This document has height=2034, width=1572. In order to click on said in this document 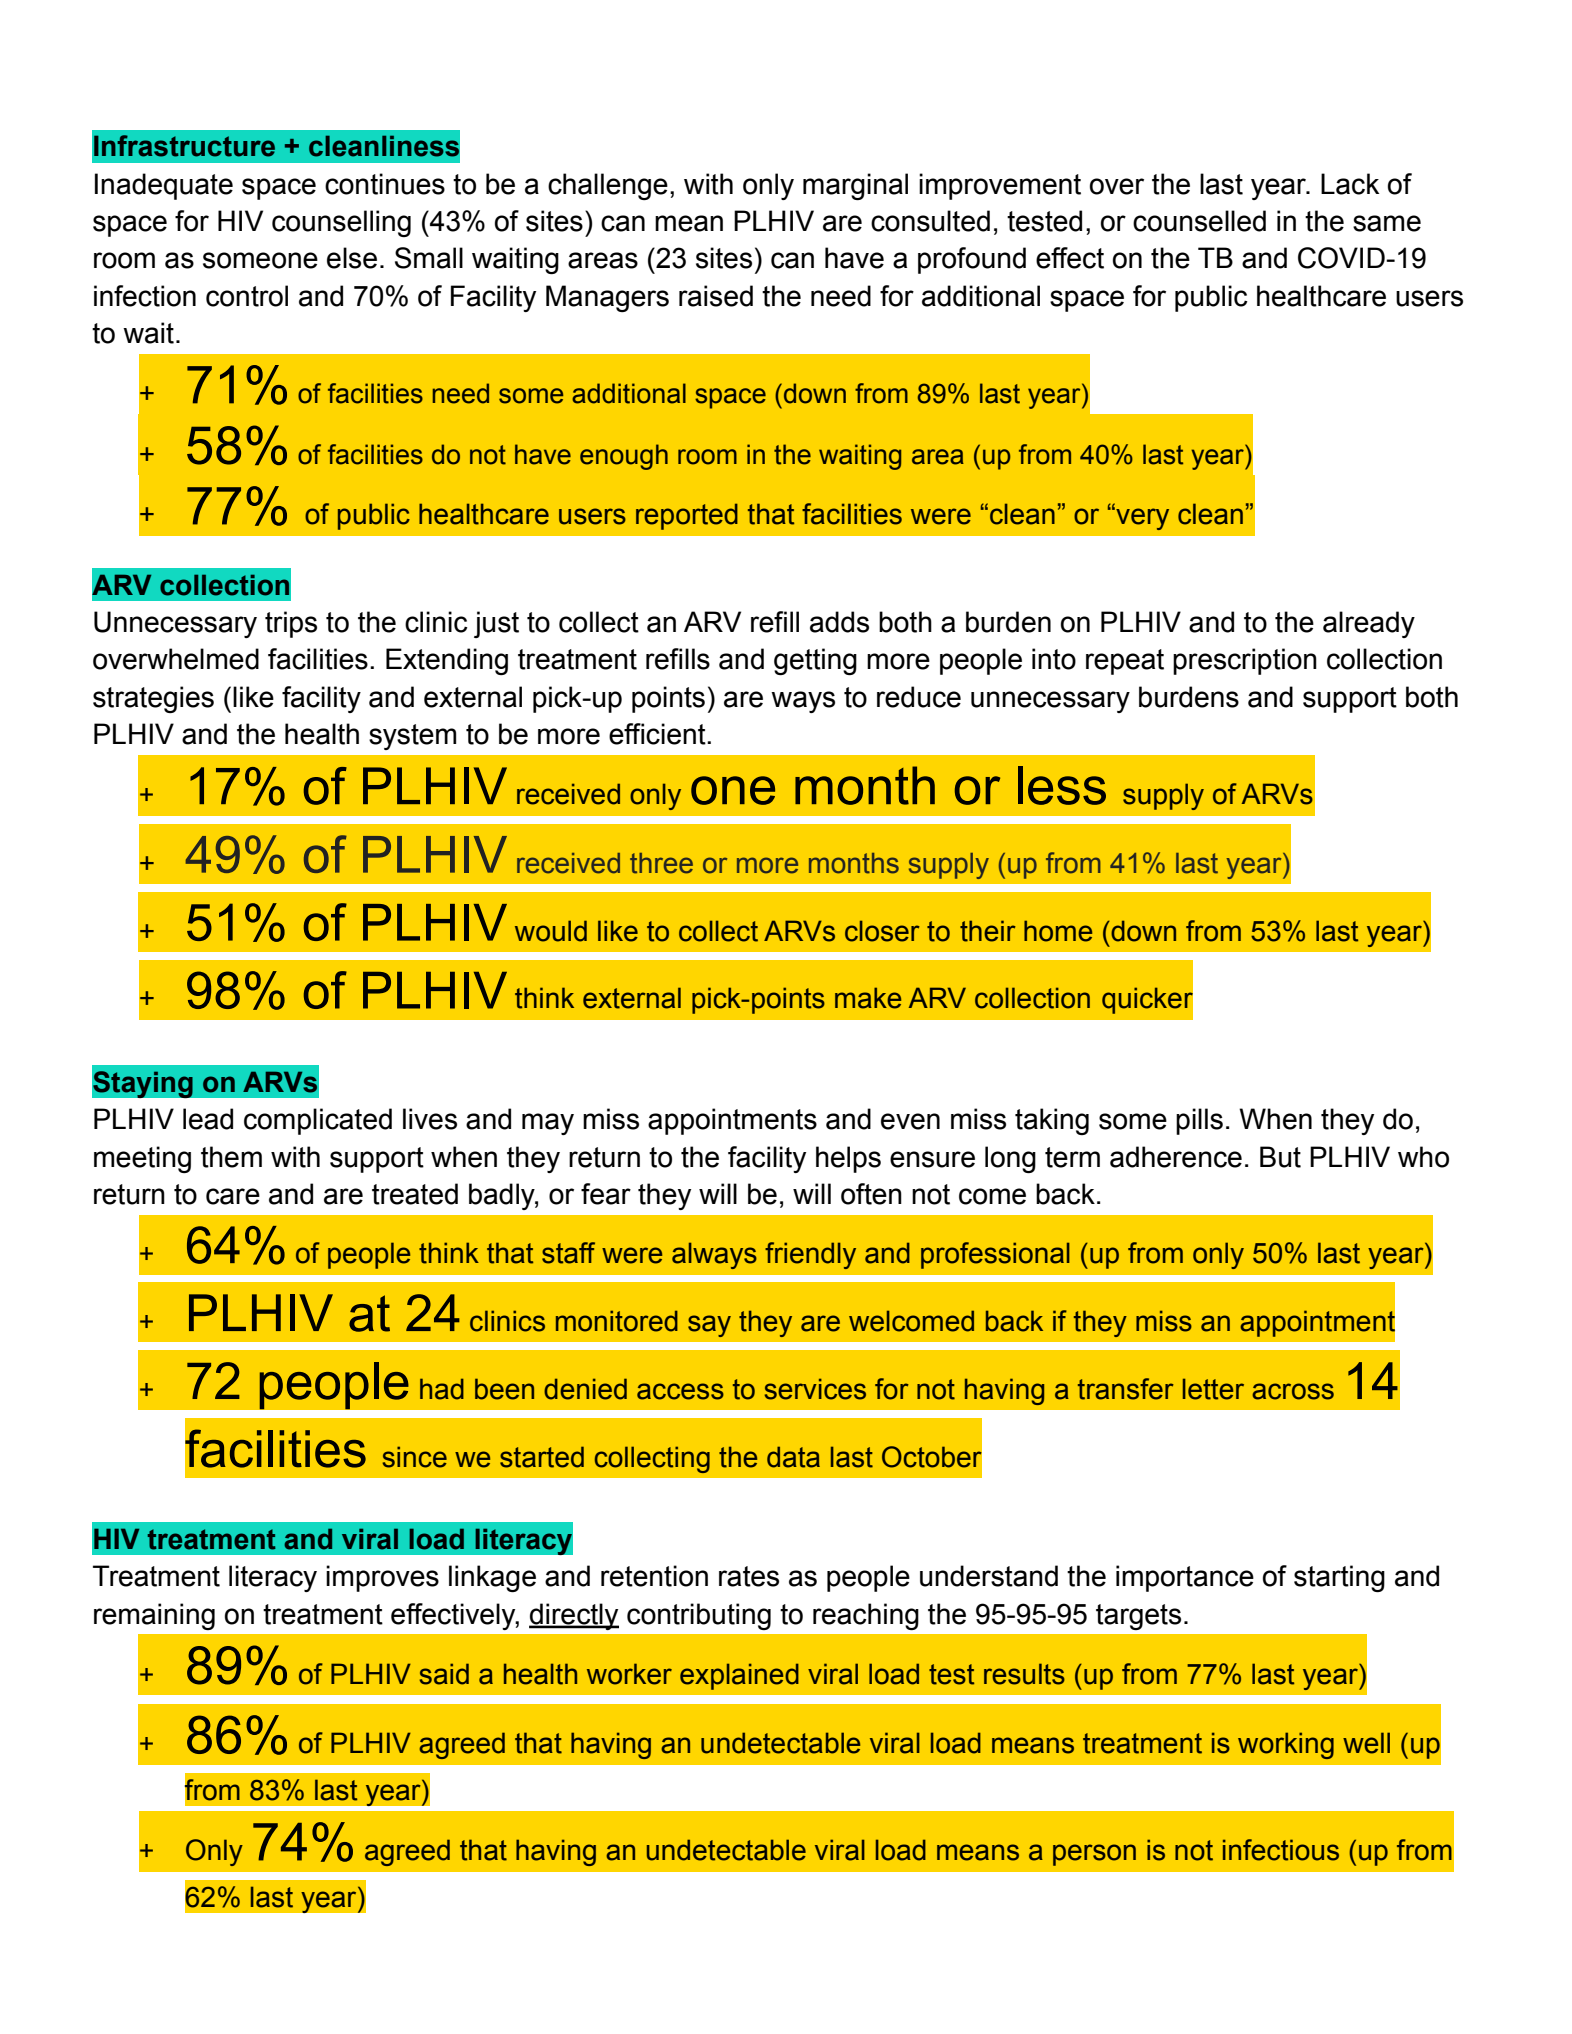, I will do `click(444, 1674)`.
